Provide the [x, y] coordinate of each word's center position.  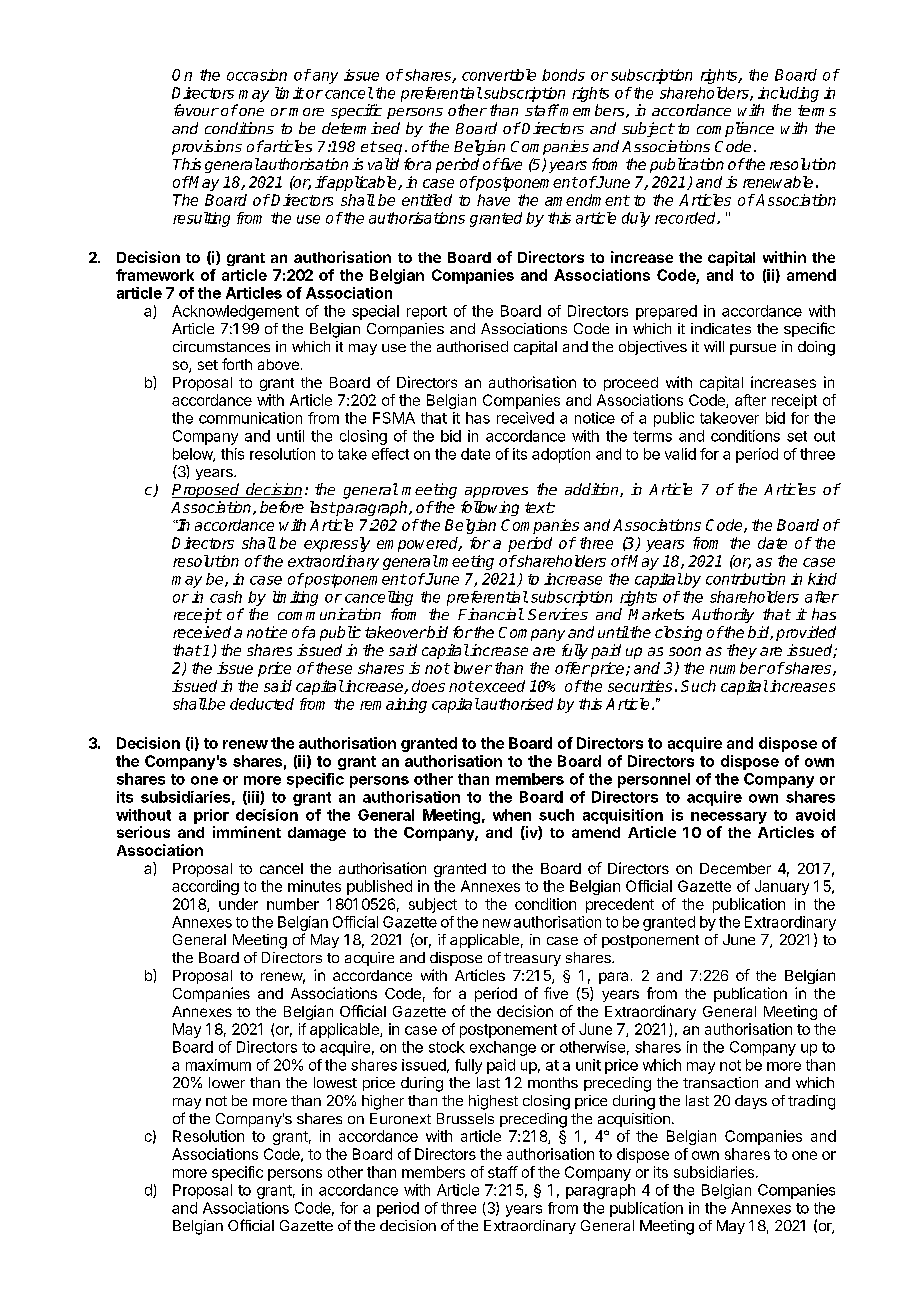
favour [196, 110]
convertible [499, 75]
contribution [745, 579]
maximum [218, 1065]
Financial [490, 614]
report [427, 313]
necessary [729, 818]
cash [226, 597]
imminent [247, 832]
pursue [753, 349]
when [512, 815]
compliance [735, 129]
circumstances [221, 346]
